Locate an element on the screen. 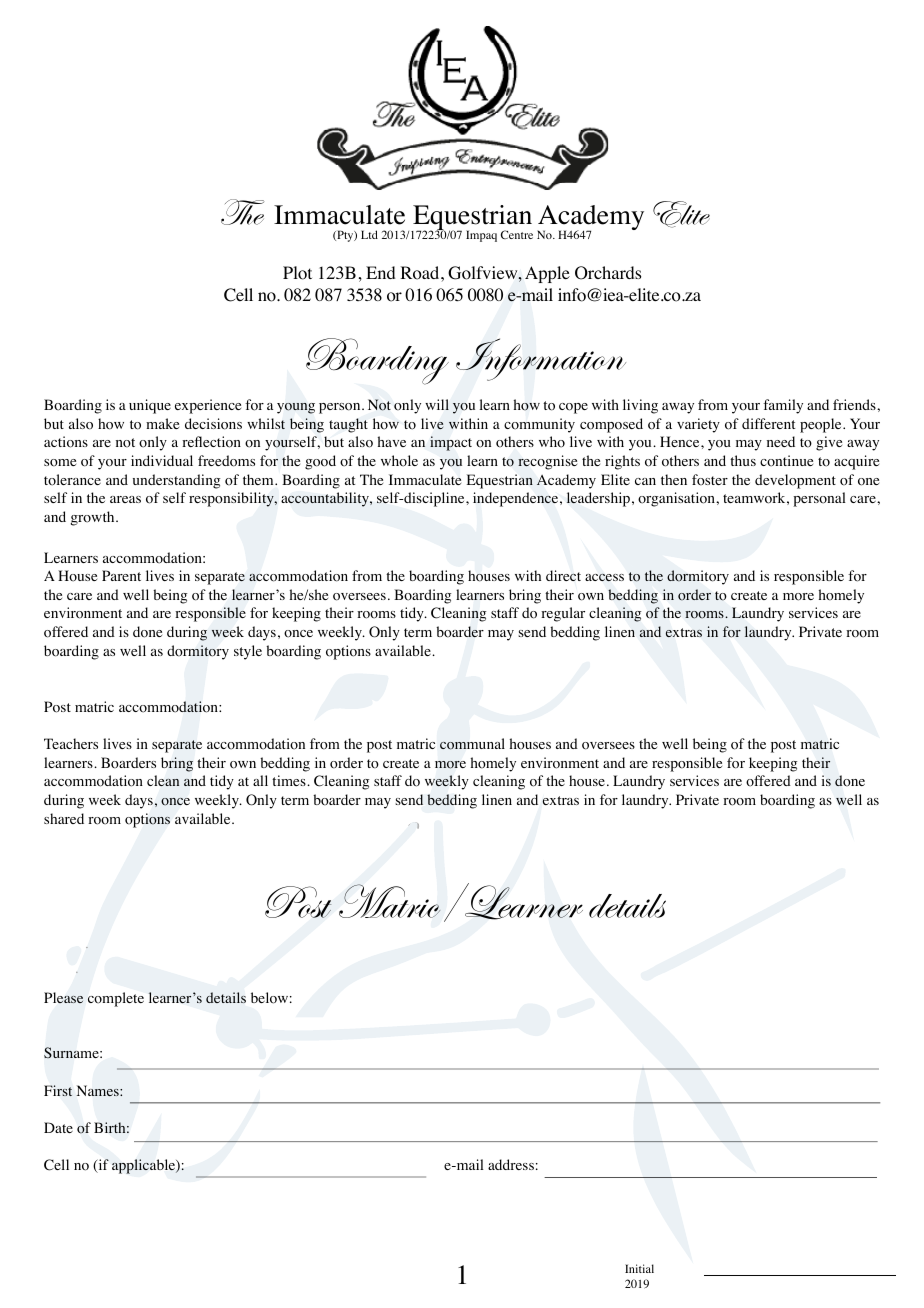 This screenshot has height=1308, width=924. Date is located at coordinates (58, 1127).
